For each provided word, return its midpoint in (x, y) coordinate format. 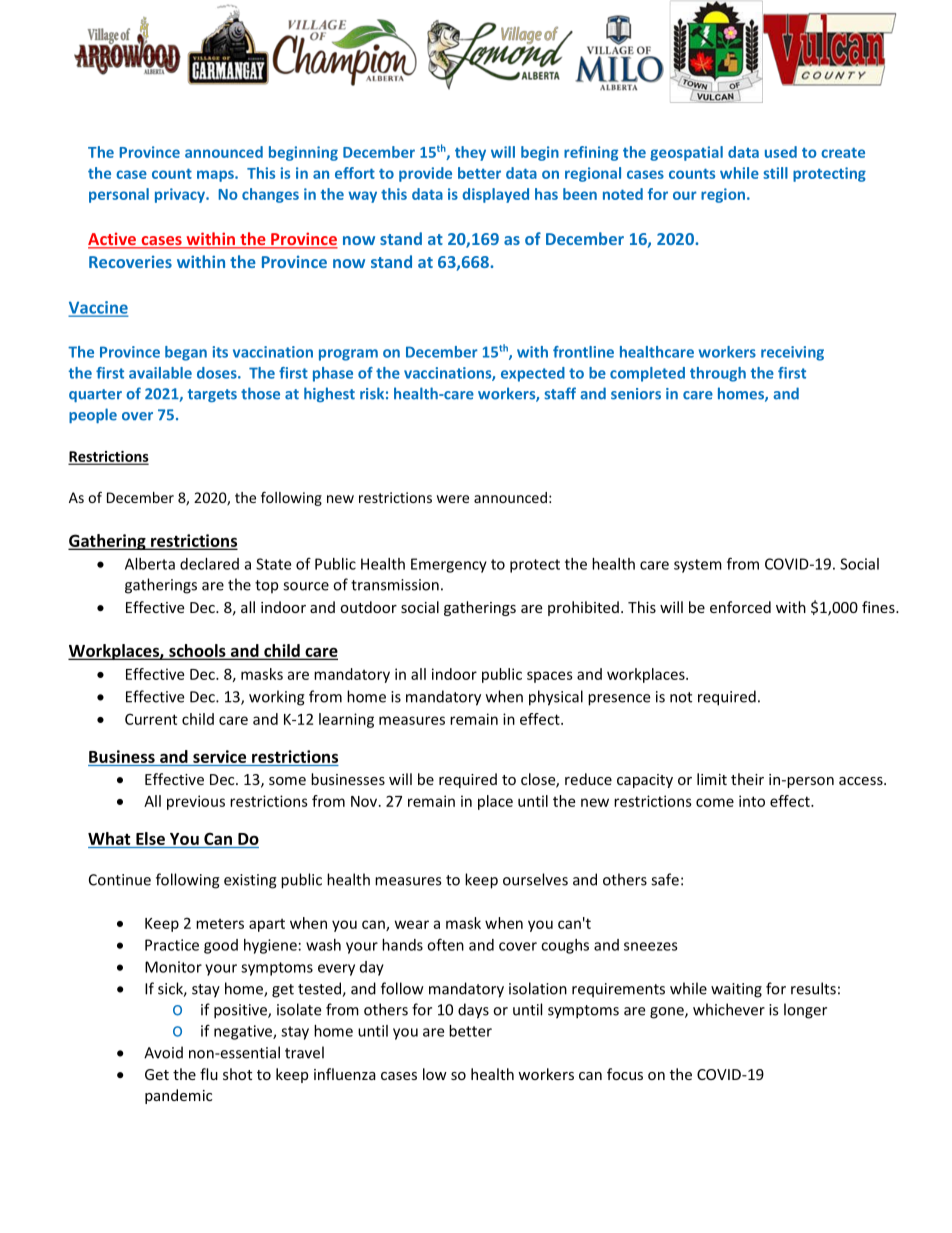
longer (805, 1011)
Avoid (163, 1052)
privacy (181, 195)
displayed (495, 195)
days (473, 1011)
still (775, 173)
